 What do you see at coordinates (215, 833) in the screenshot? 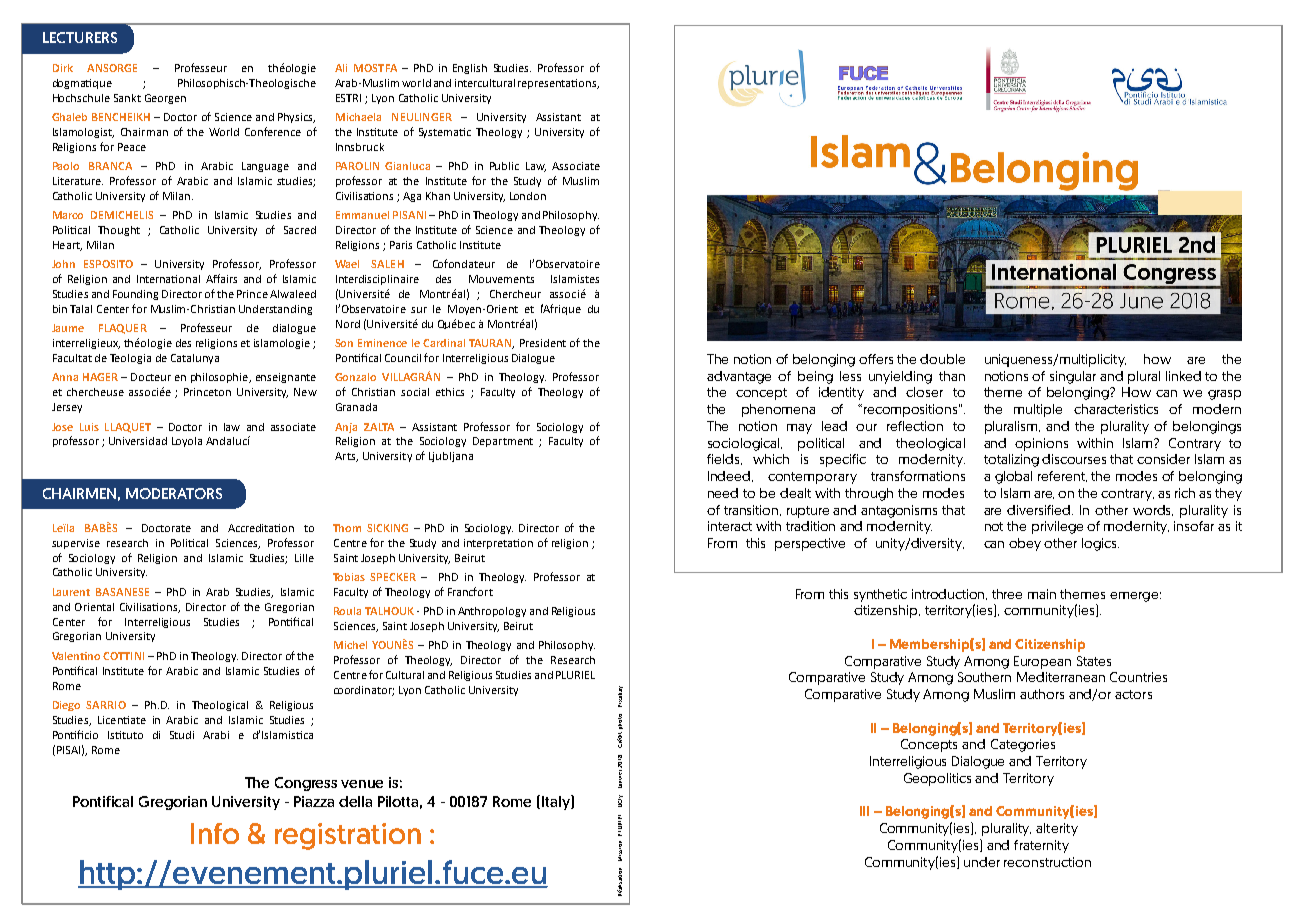
I see `Info` at bounding box center [215, 833].
